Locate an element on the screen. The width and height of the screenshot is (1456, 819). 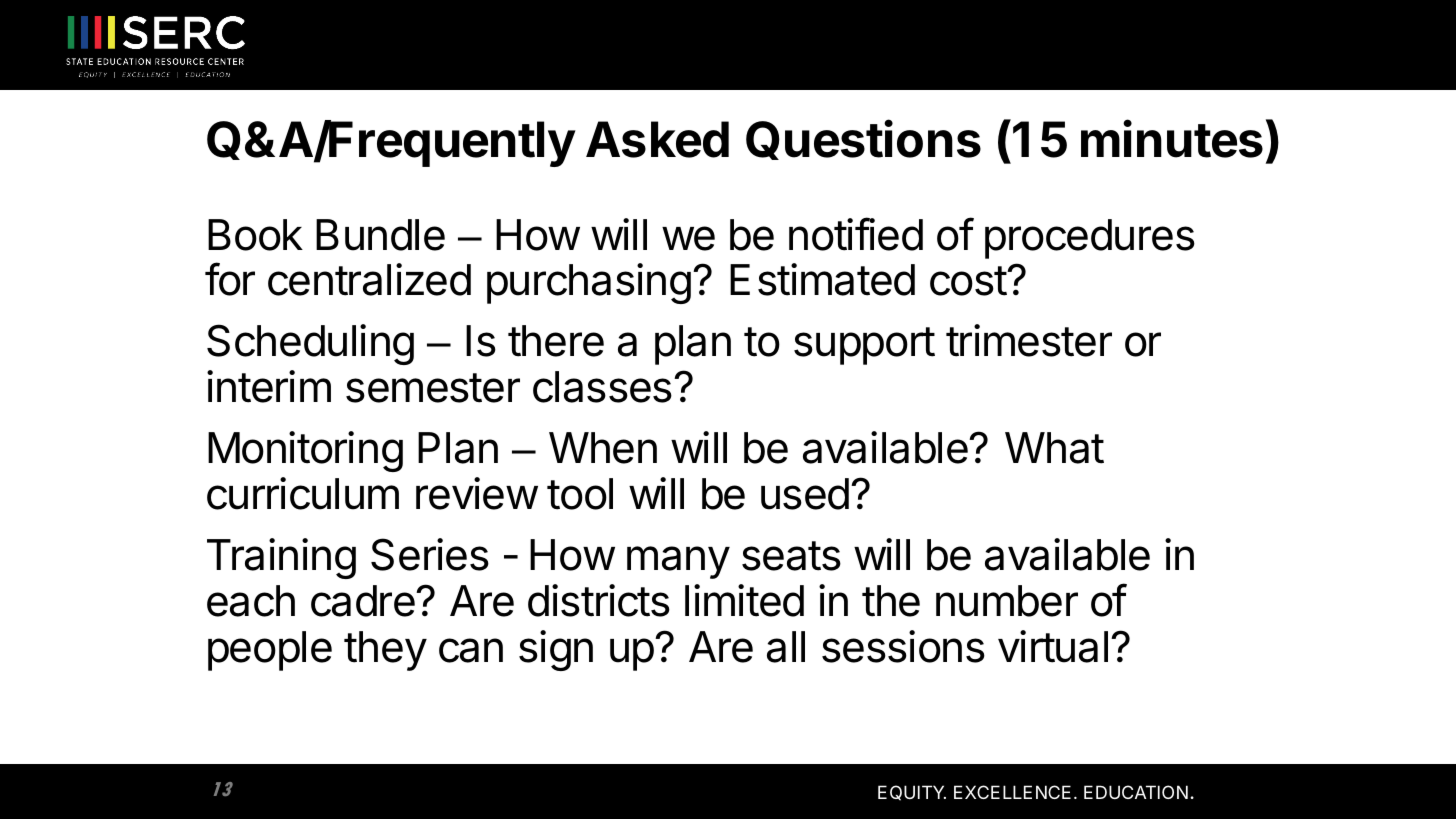
many is located at coordinates (678, 562).
